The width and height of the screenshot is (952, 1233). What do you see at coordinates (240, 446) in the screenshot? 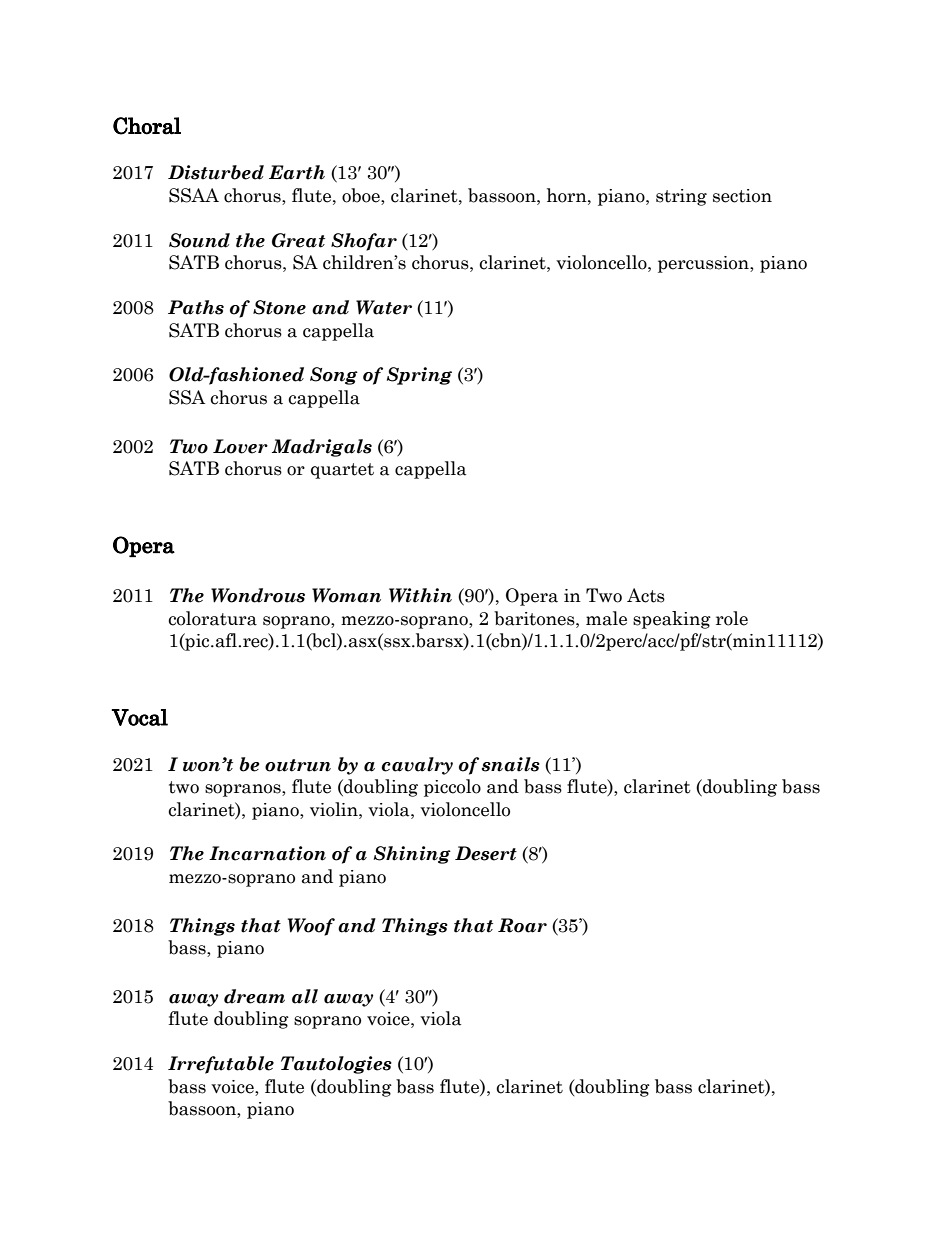
I see `Lover` at bounding box center [240, 446].
